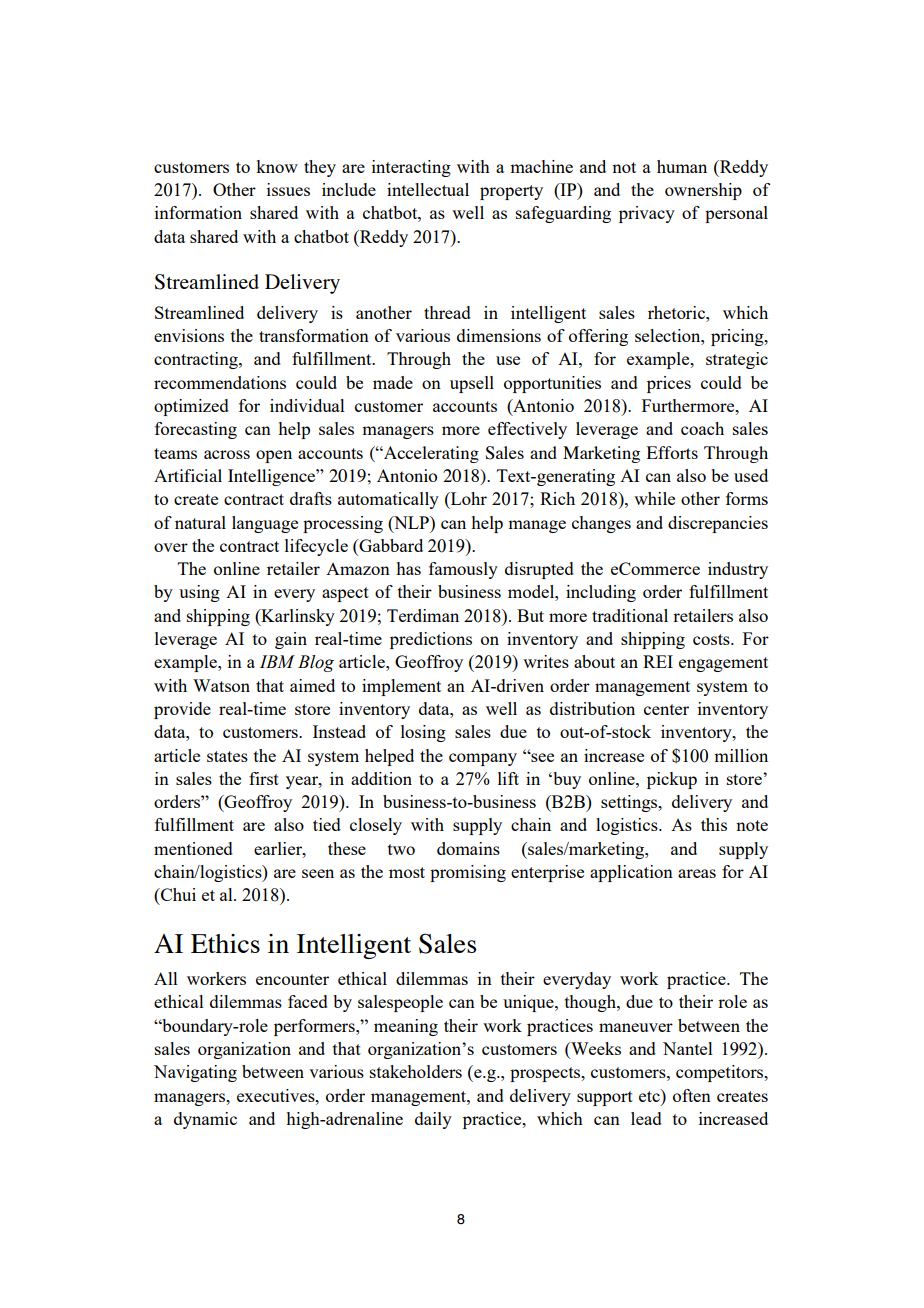 The image size is (924, 1308). Describe the element at coordinates (712, 639) in the screenshot. I see `costs` at that location.
